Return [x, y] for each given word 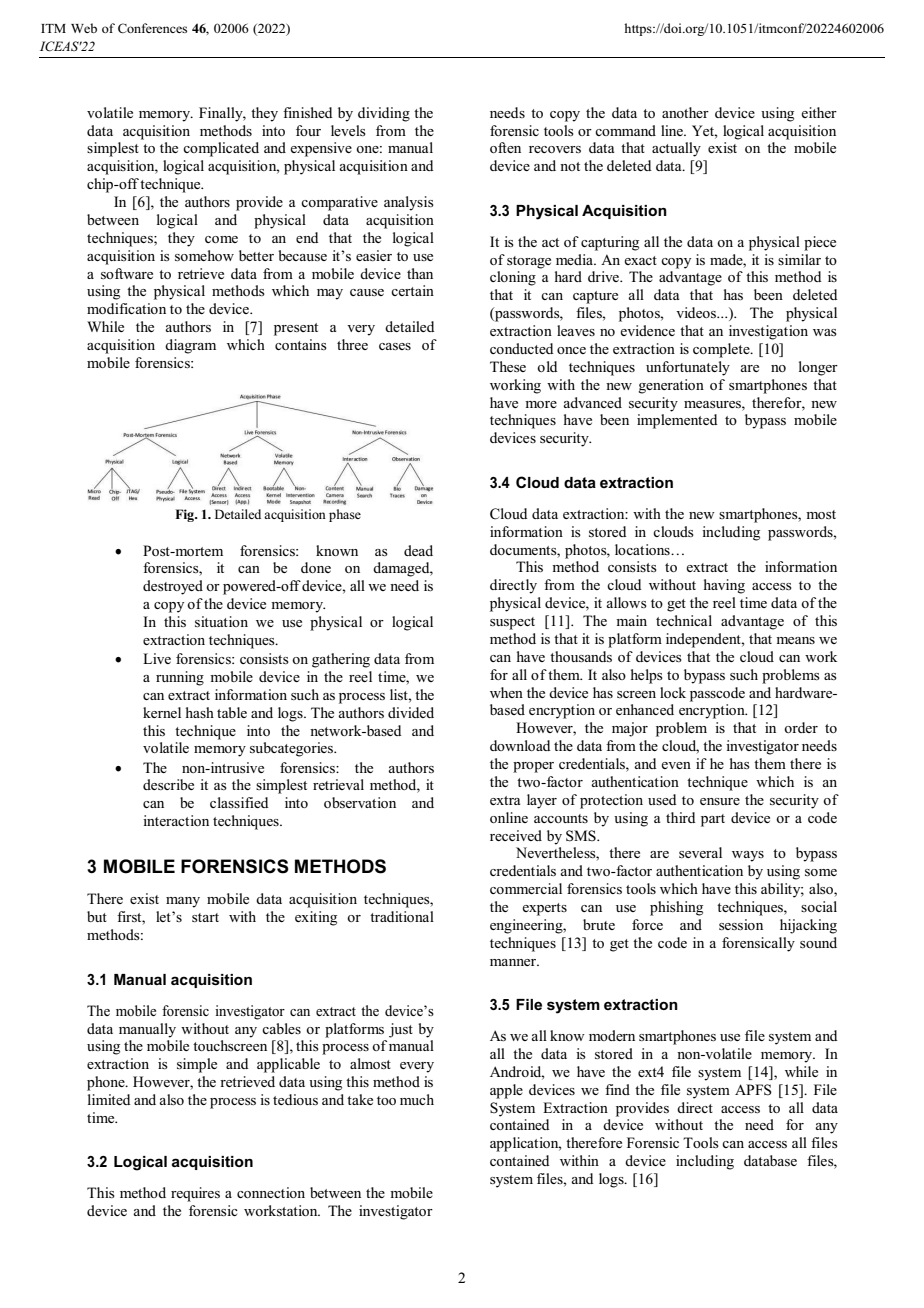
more [541, 404]
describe [168, 784]
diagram [190, 346]
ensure [720, 801]
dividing [384, 114]
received [516, 835]
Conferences [152, 28]
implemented [677, 421]
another [685, 112]
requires [195, 1194]
